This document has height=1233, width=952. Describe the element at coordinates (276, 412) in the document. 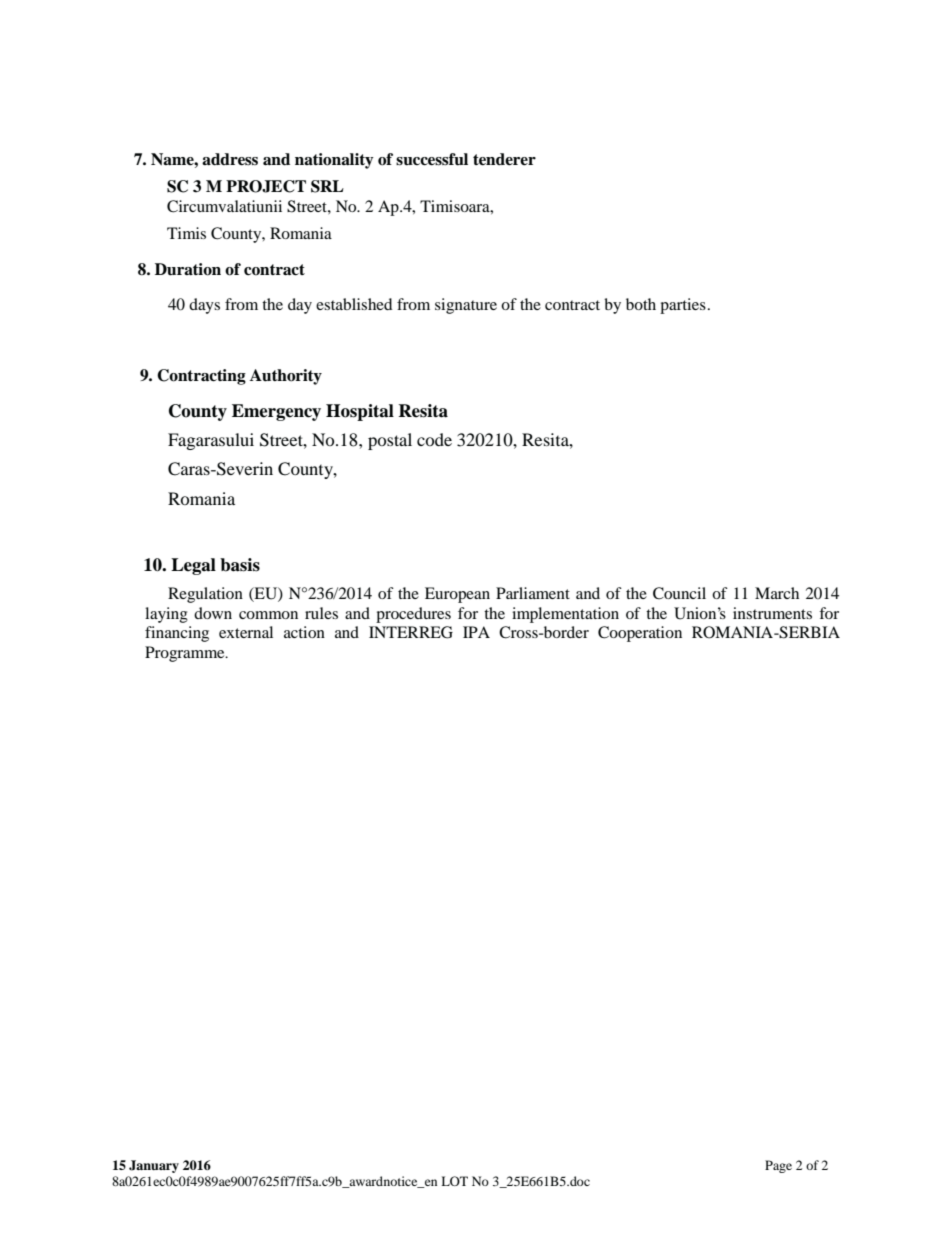

I see `Emergency` at that location.
